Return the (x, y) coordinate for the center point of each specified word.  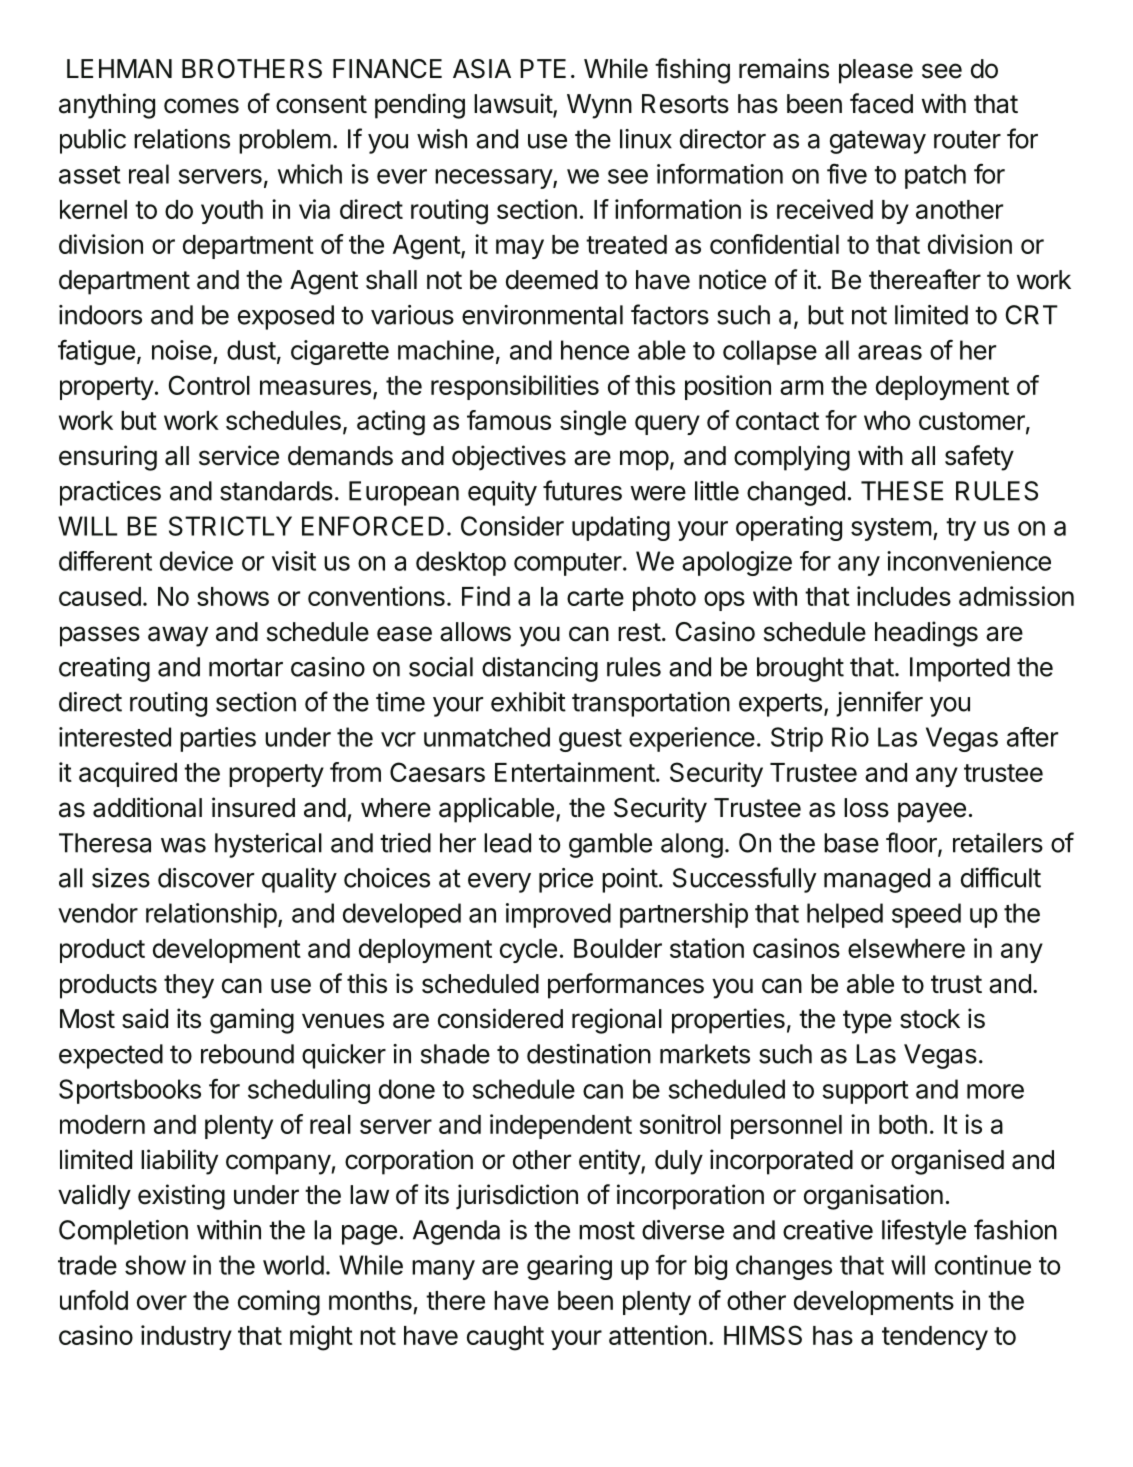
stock (930, 1019)
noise (182, 350)
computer (568, 564)
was (183, 845)
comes (201, 106)
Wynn (599, 106)
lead (507, 843)
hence (595, 350)
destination (589, 1054)
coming (279, 1303)
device (196, 561)
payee (932, 812)
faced (881, 103)
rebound (247, 1054)
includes (904, 596)
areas (890, 352)
